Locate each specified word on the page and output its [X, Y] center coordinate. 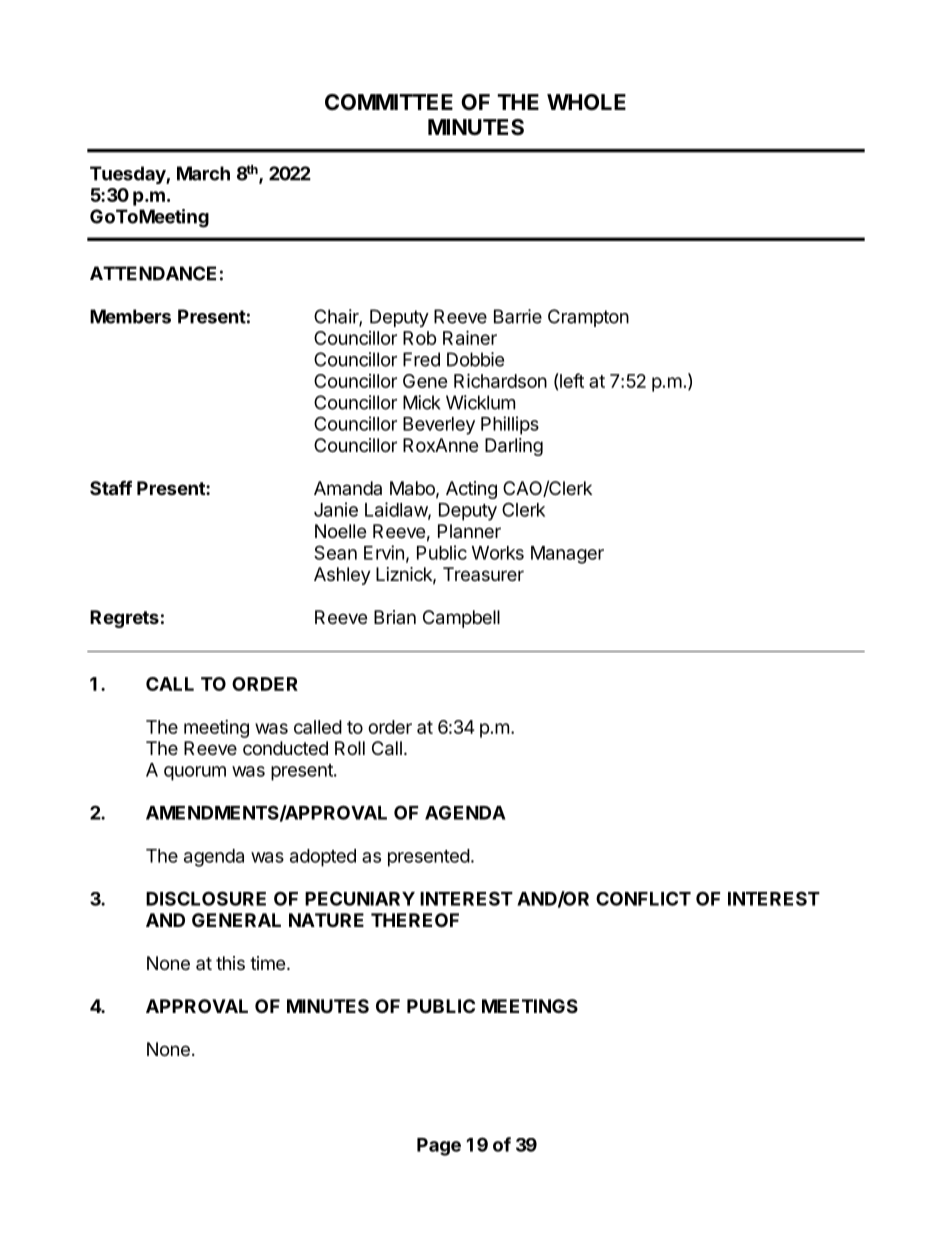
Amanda [348, 488]
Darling [514, 447]
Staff [111, 487]
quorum [195, 773]
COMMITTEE [389, 102]
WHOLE [586, 102]
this [230, 963]
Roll [350, 748]
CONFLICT [643, 898]
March [203, 173]
